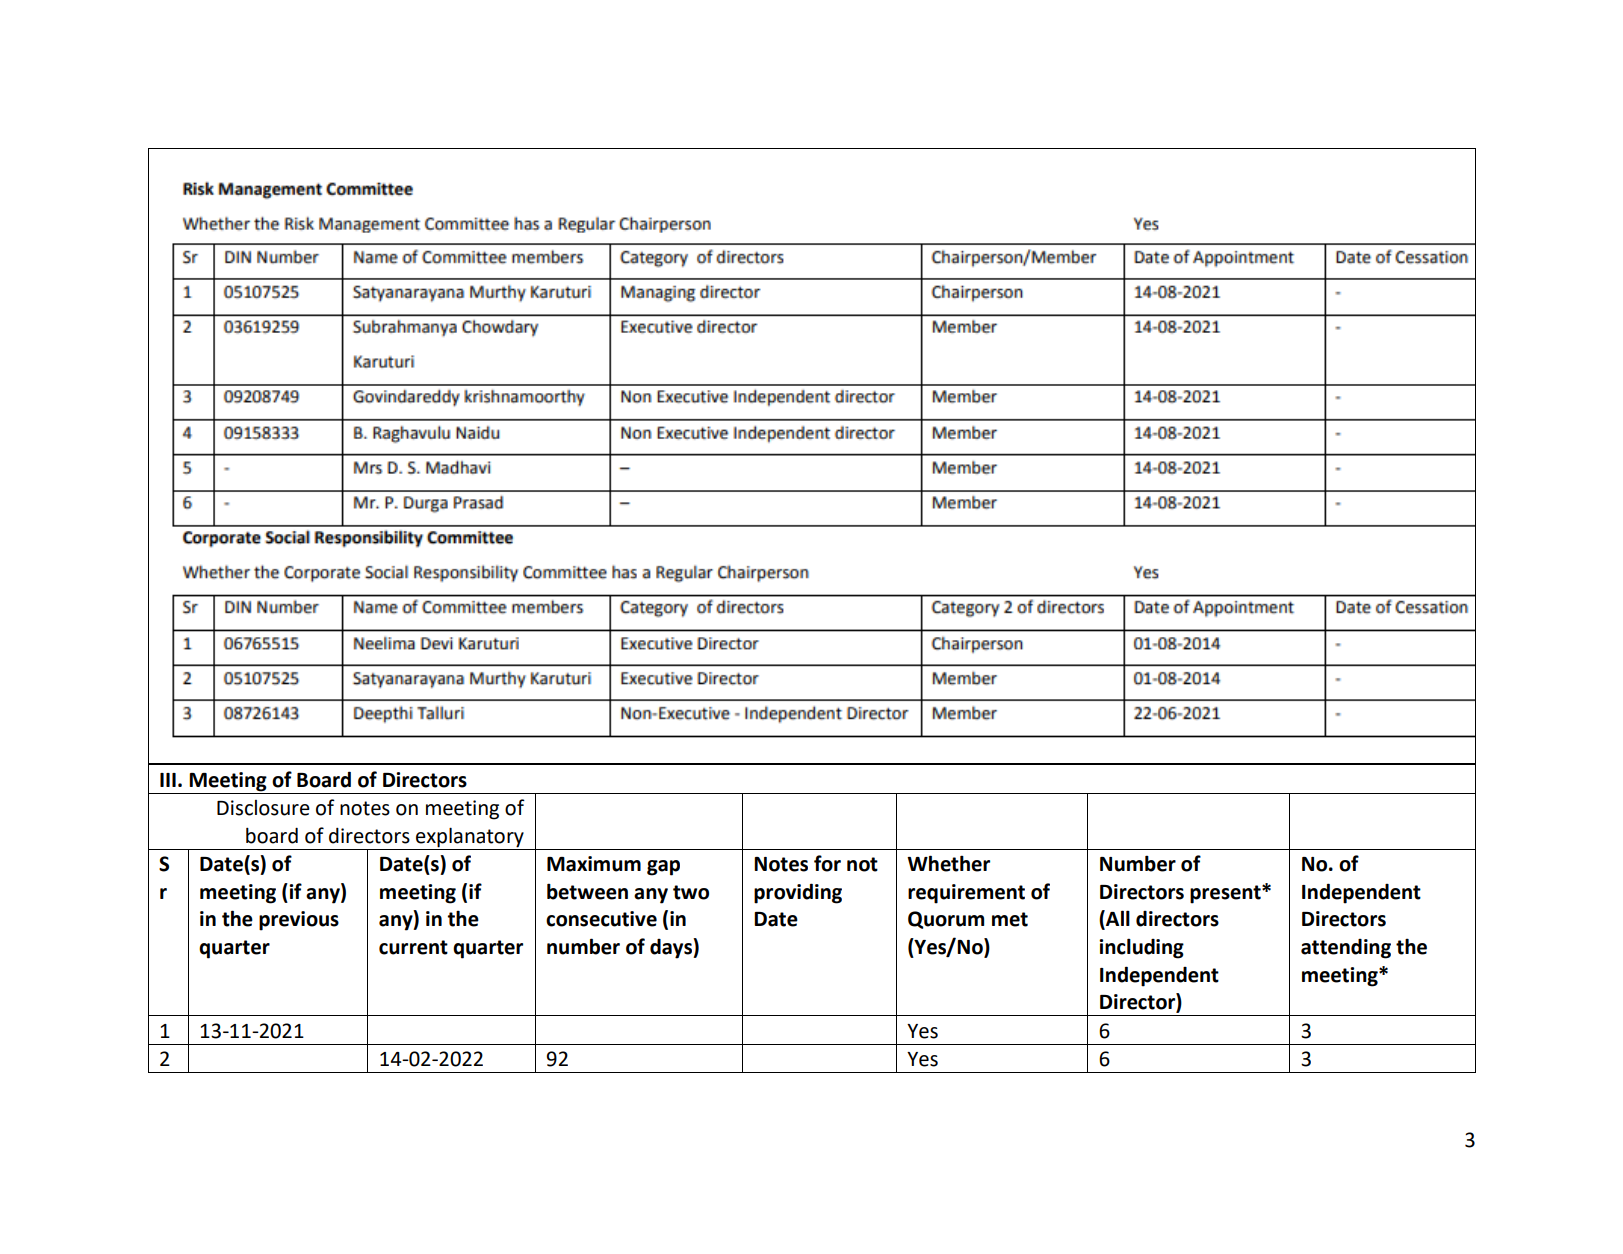  Describe the element at coordinates (798, 893) in the document. I see `providing` at that location.
